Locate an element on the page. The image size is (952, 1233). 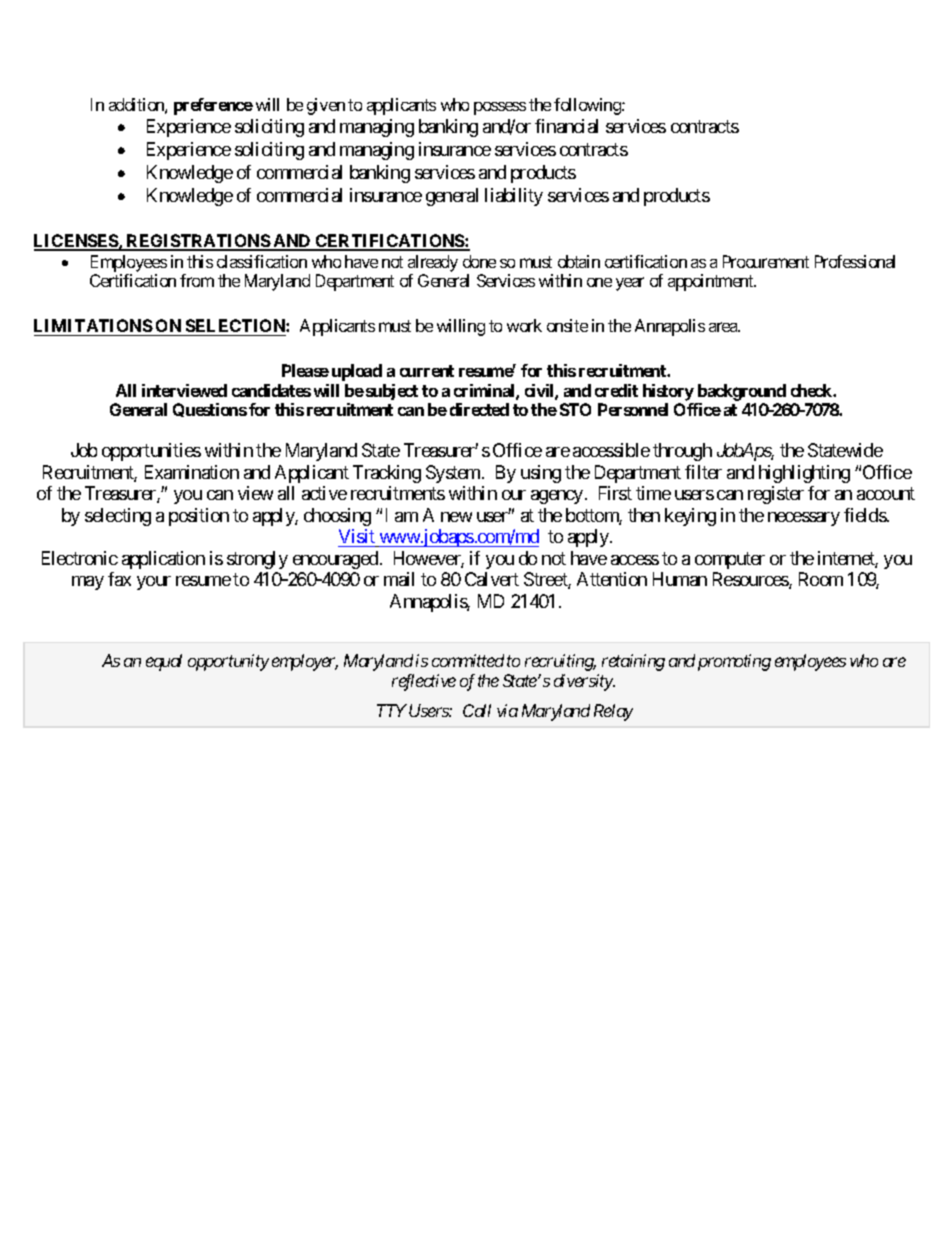
directed is located at coordinates (479, 409).
